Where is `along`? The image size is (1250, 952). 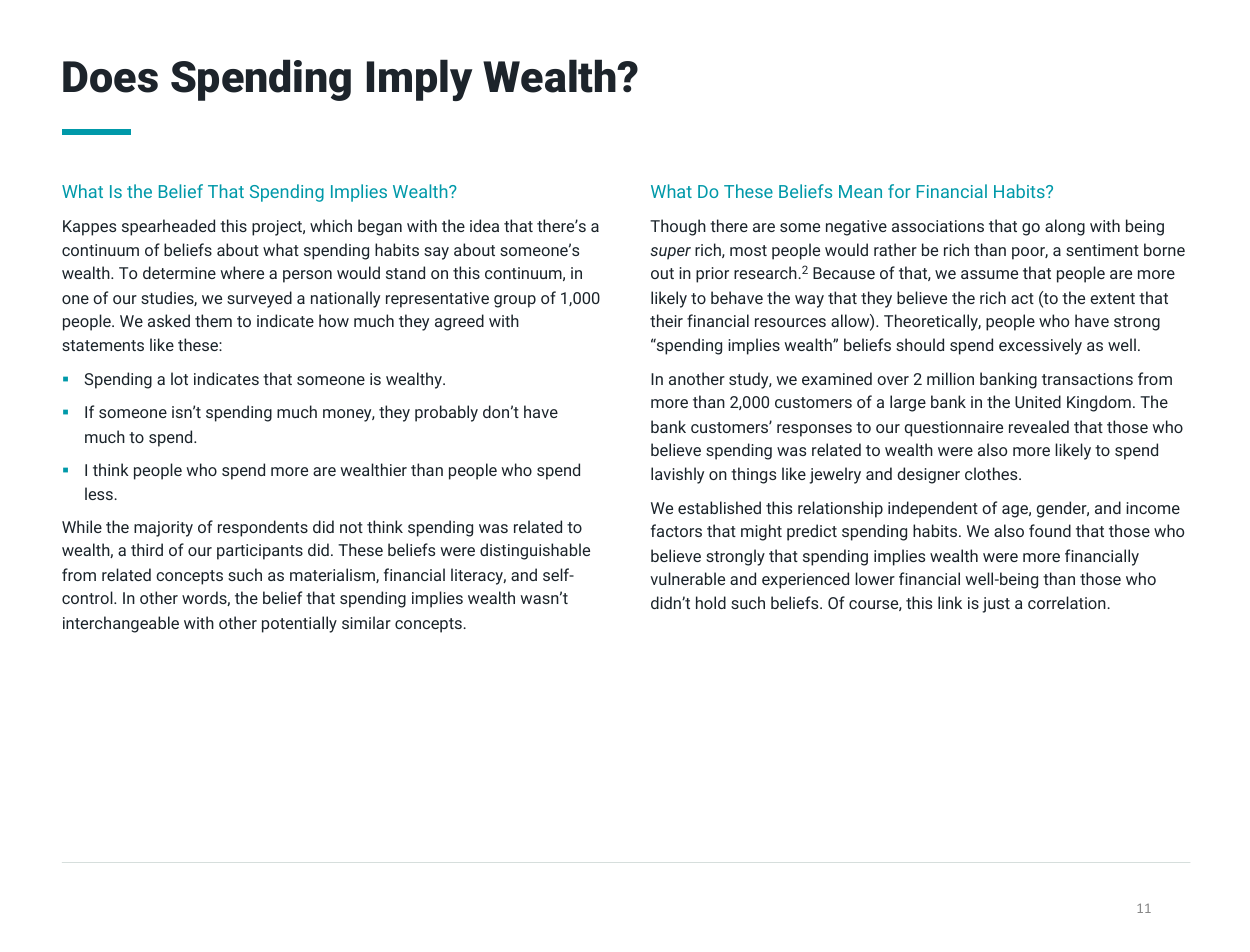
along is located at coordinates (1065, 227).
